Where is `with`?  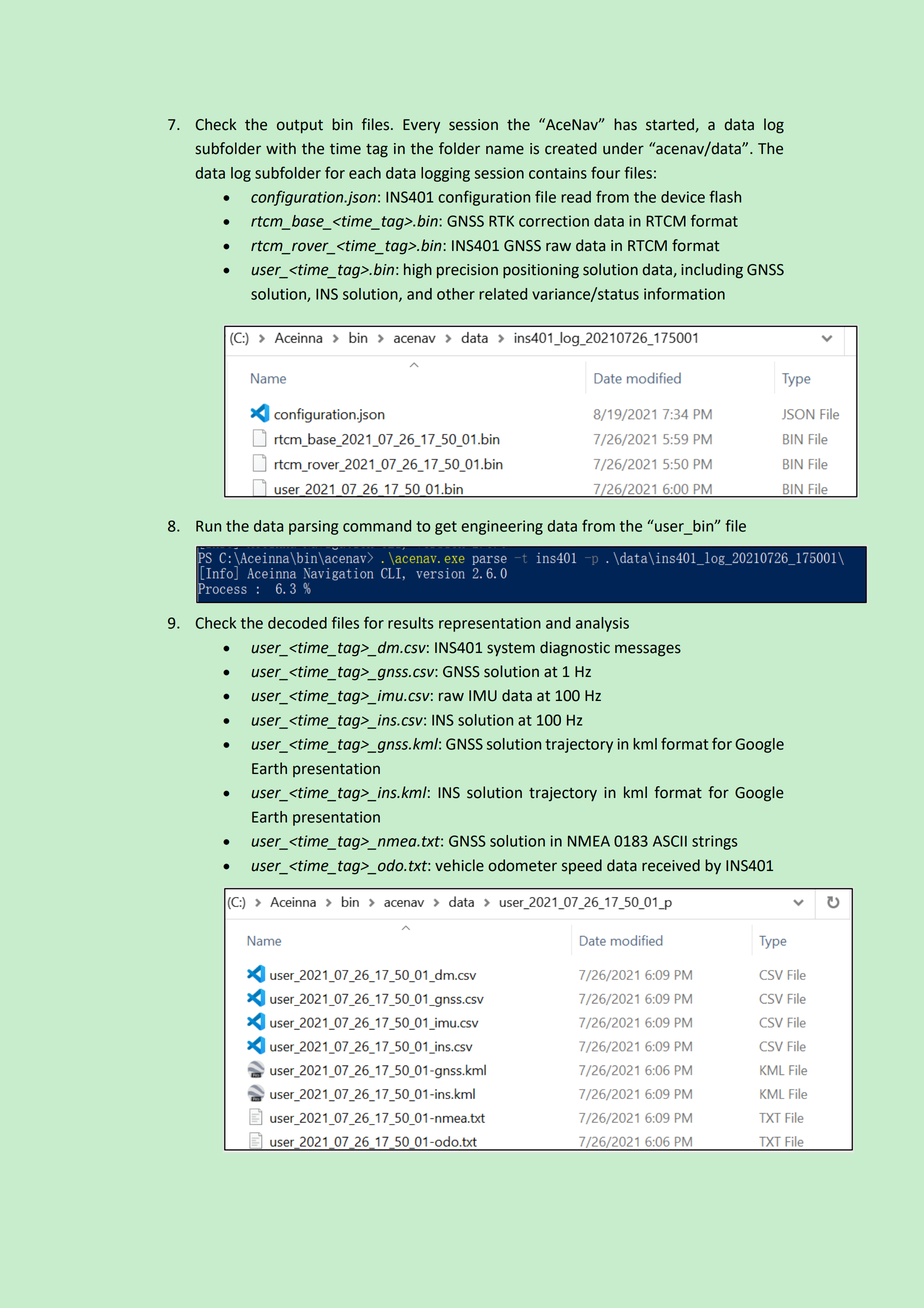
with is located at coordinates (281, 148).
